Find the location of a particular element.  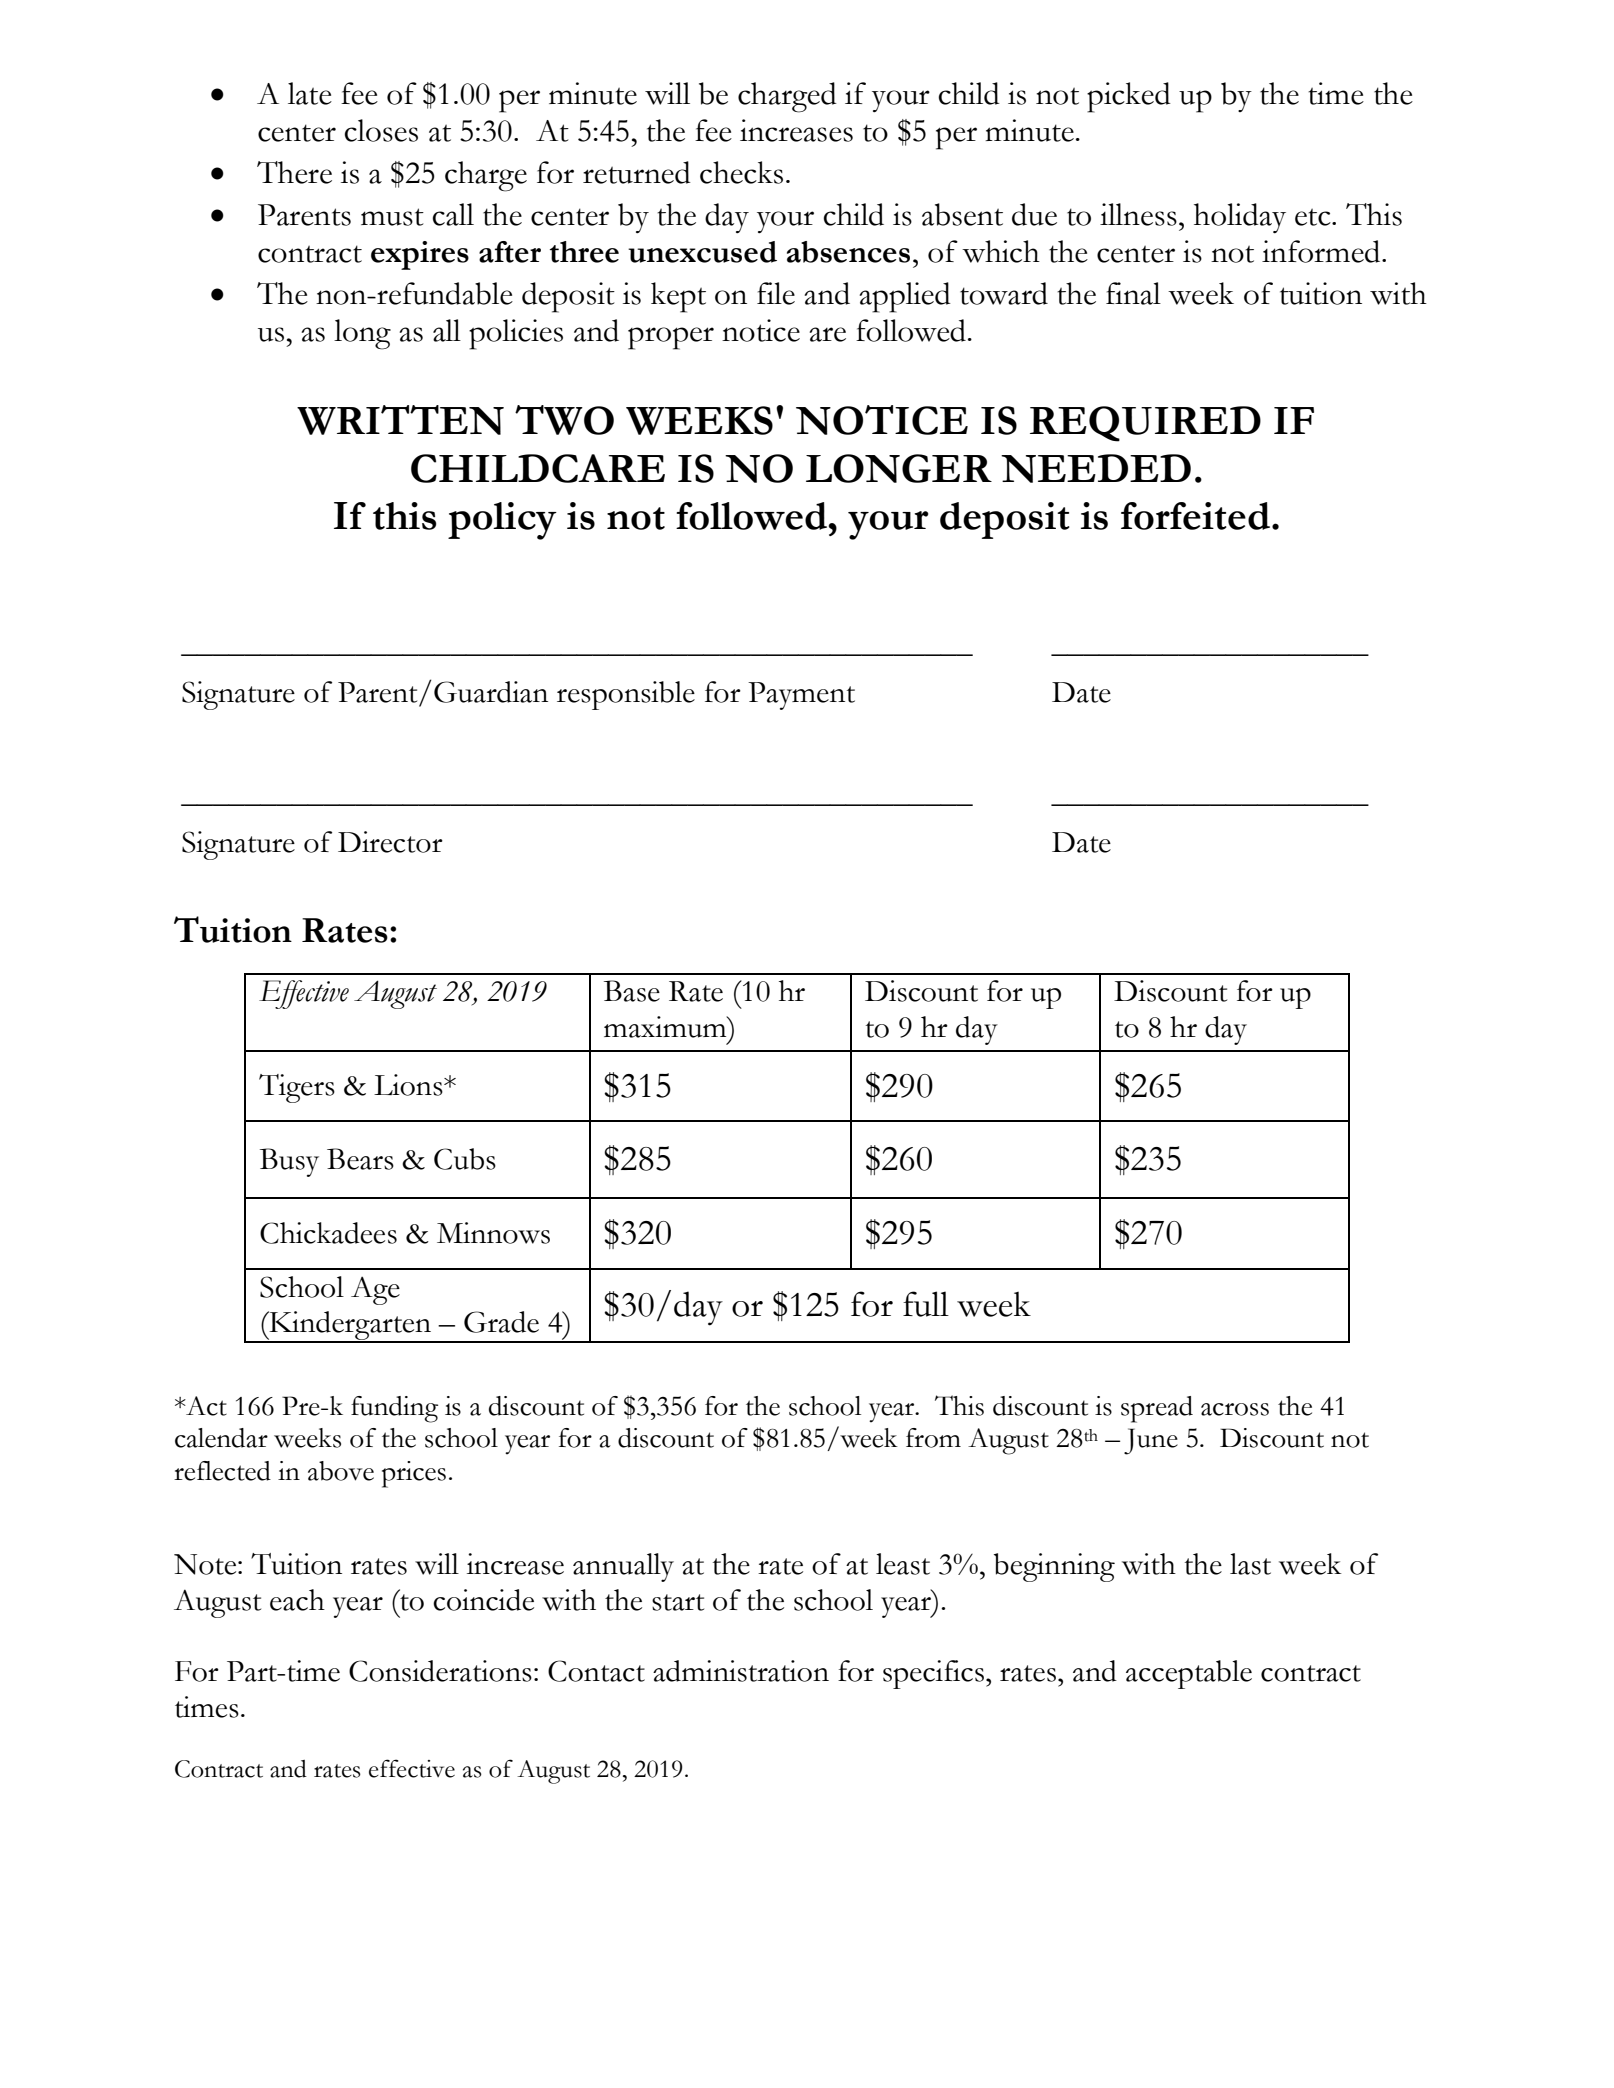

picked is located at coordinates (1129, 97).
